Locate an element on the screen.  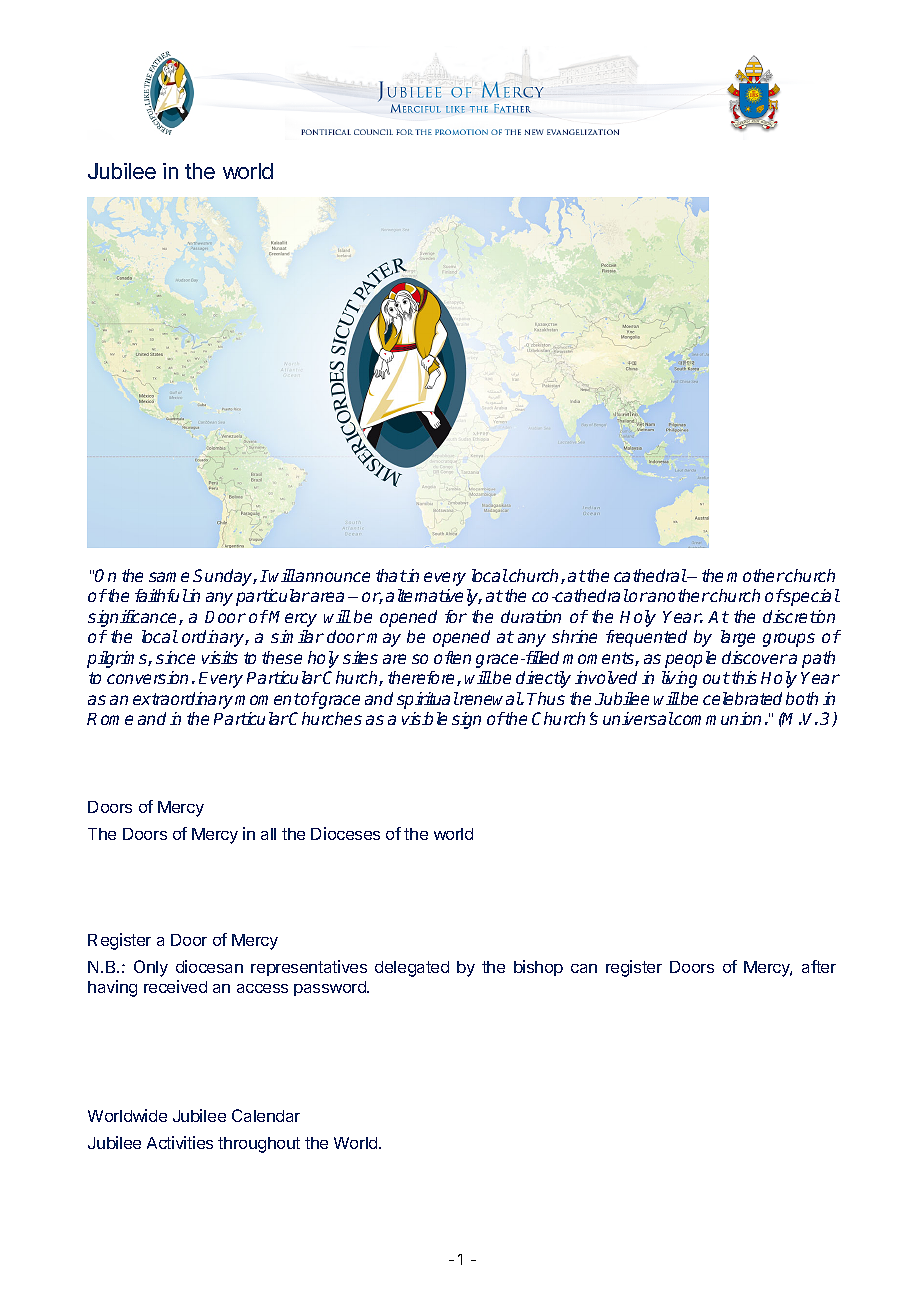
after is located at coordinates (819, 966).
